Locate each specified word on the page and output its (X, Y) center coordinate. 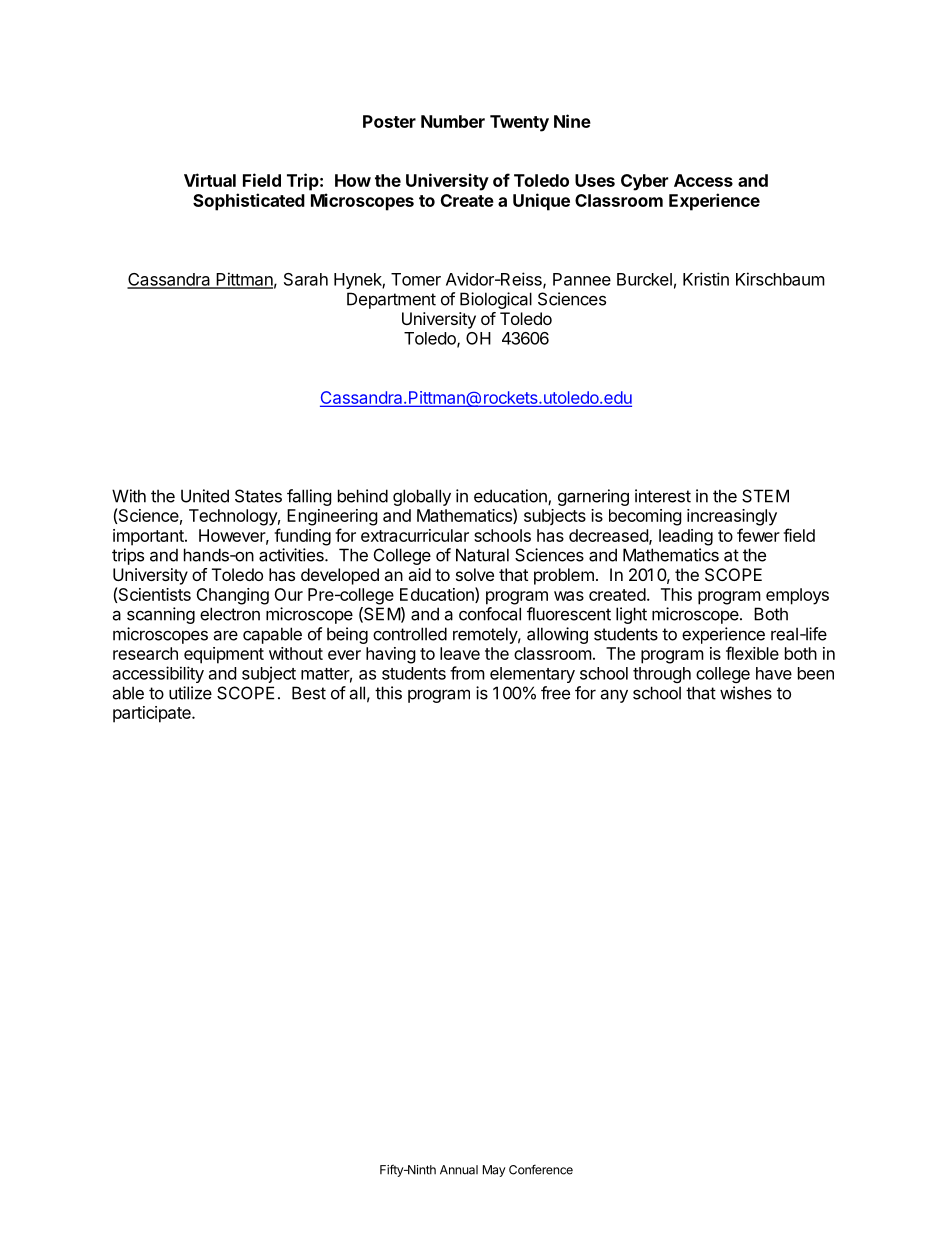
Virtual (210, 180)
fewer (758, 535)
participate (153, 714)
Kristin (706, 279)
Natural (482, 555)
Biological (496, 300)
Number (453, 121)
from (467, 673)
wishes (746, 693)
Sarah (306, 279)
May (494, 1171)
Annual (459, 1170)
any (614, 696)
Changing (232, 596)
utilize (190, 693)
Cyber (644, 182)
